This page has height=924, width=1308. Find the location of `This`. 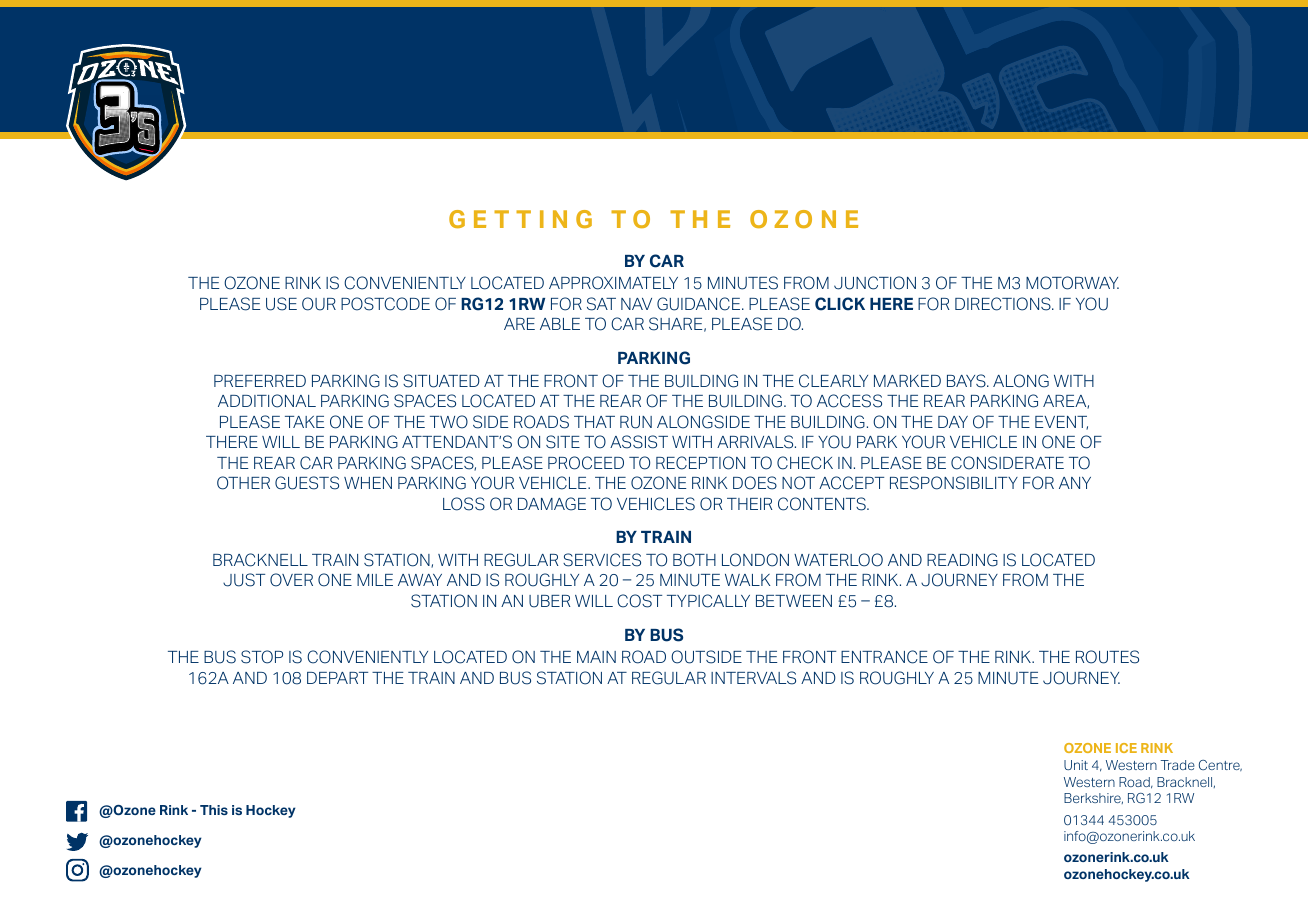

This is located at coordinates (214, 810).
